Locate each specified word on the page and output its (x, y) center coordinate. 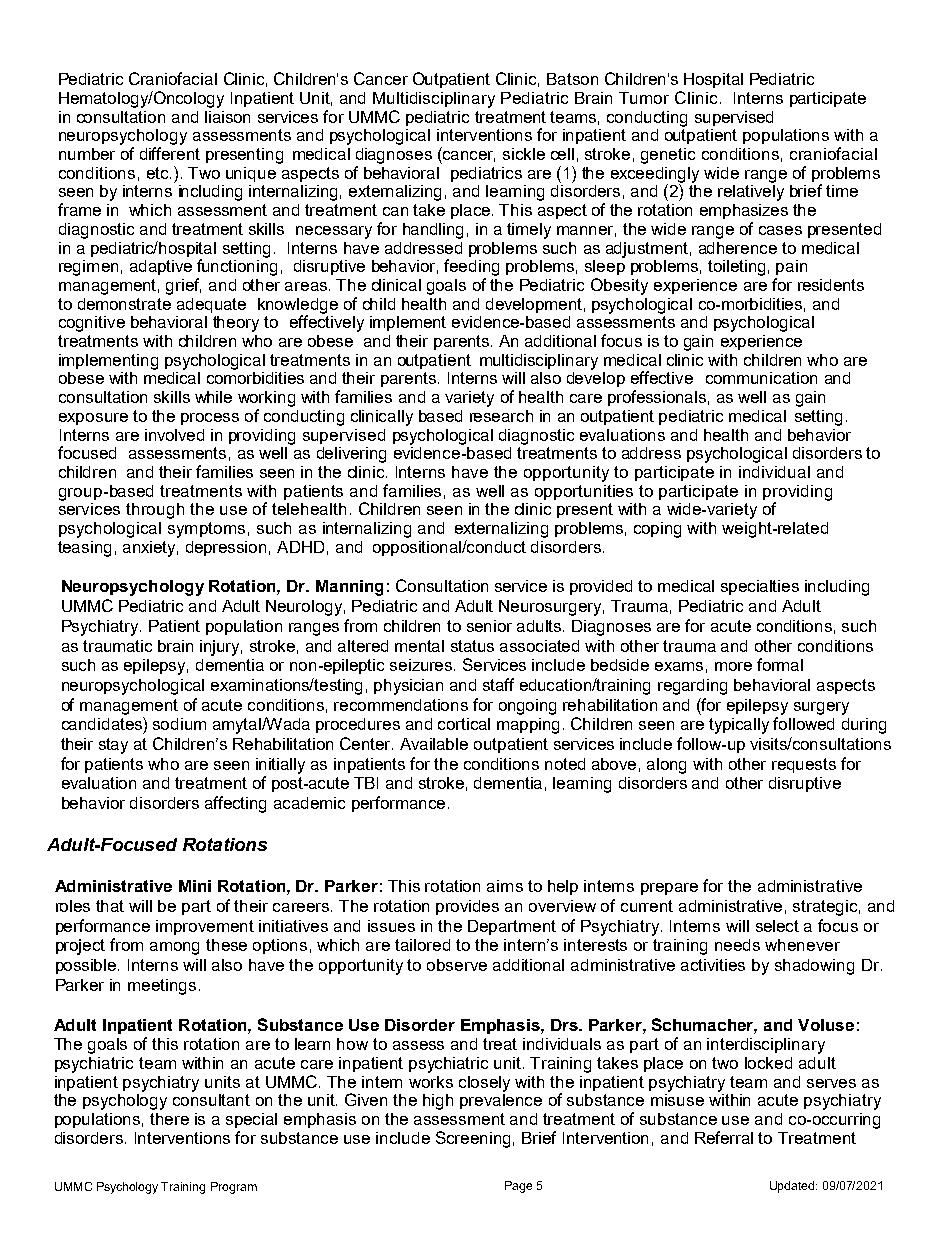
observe (457, 965)
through (155, 511)
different (170, 153)
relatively (751, 193)
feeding (471, 267)
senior (489, 626)
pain (791, 267)
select (777, 926)
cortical (464, 724)
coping (657, 530)
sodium (179, 724)
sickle (524, 154)
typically (739, 726)
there (169, 1119)
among (174, 948)
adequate (211, 305)
